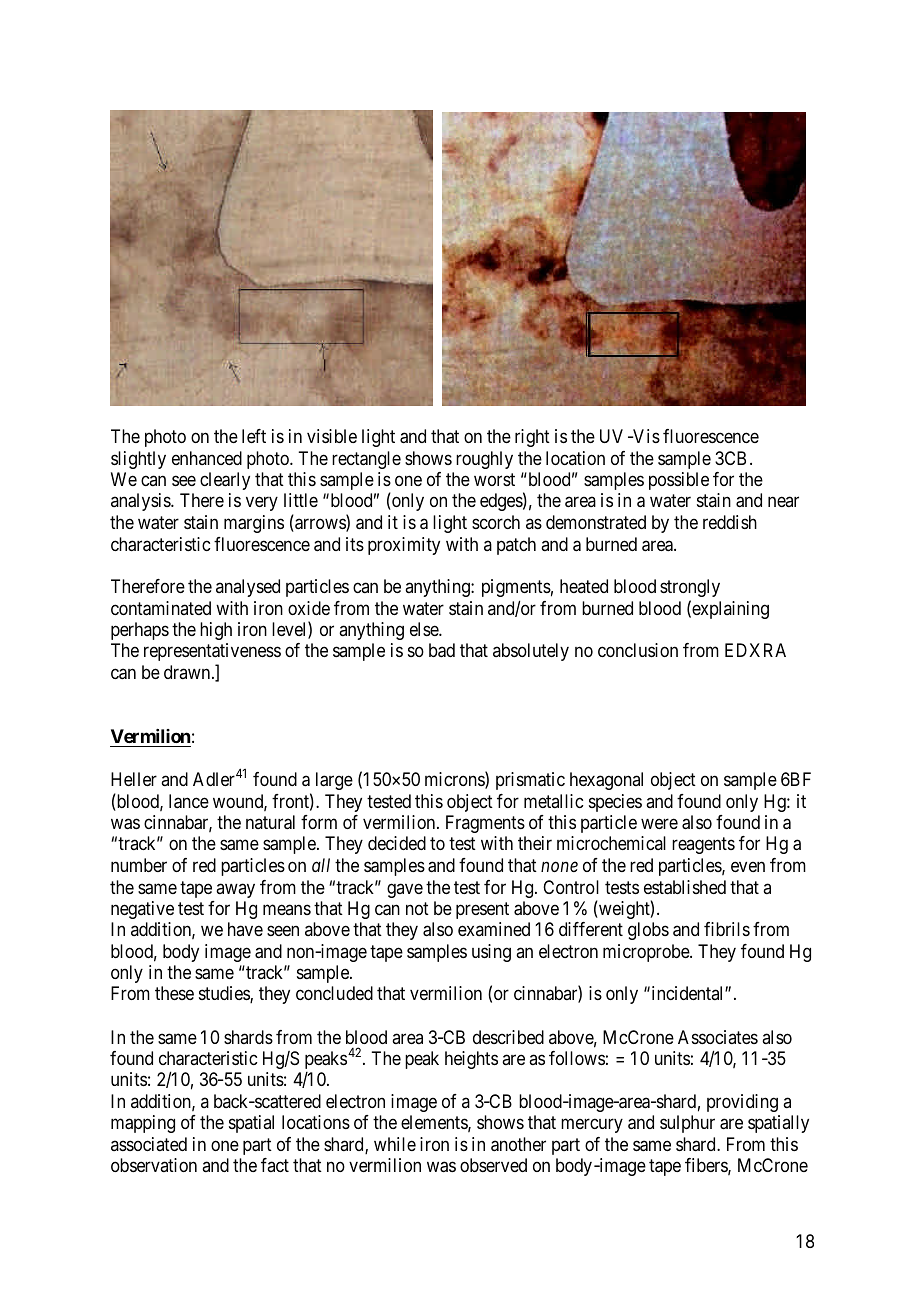 This image has height=1308, width=924. What do you see at coordinates (659, 823) in the image?
I see `were` at bounding box center [659, 823].
